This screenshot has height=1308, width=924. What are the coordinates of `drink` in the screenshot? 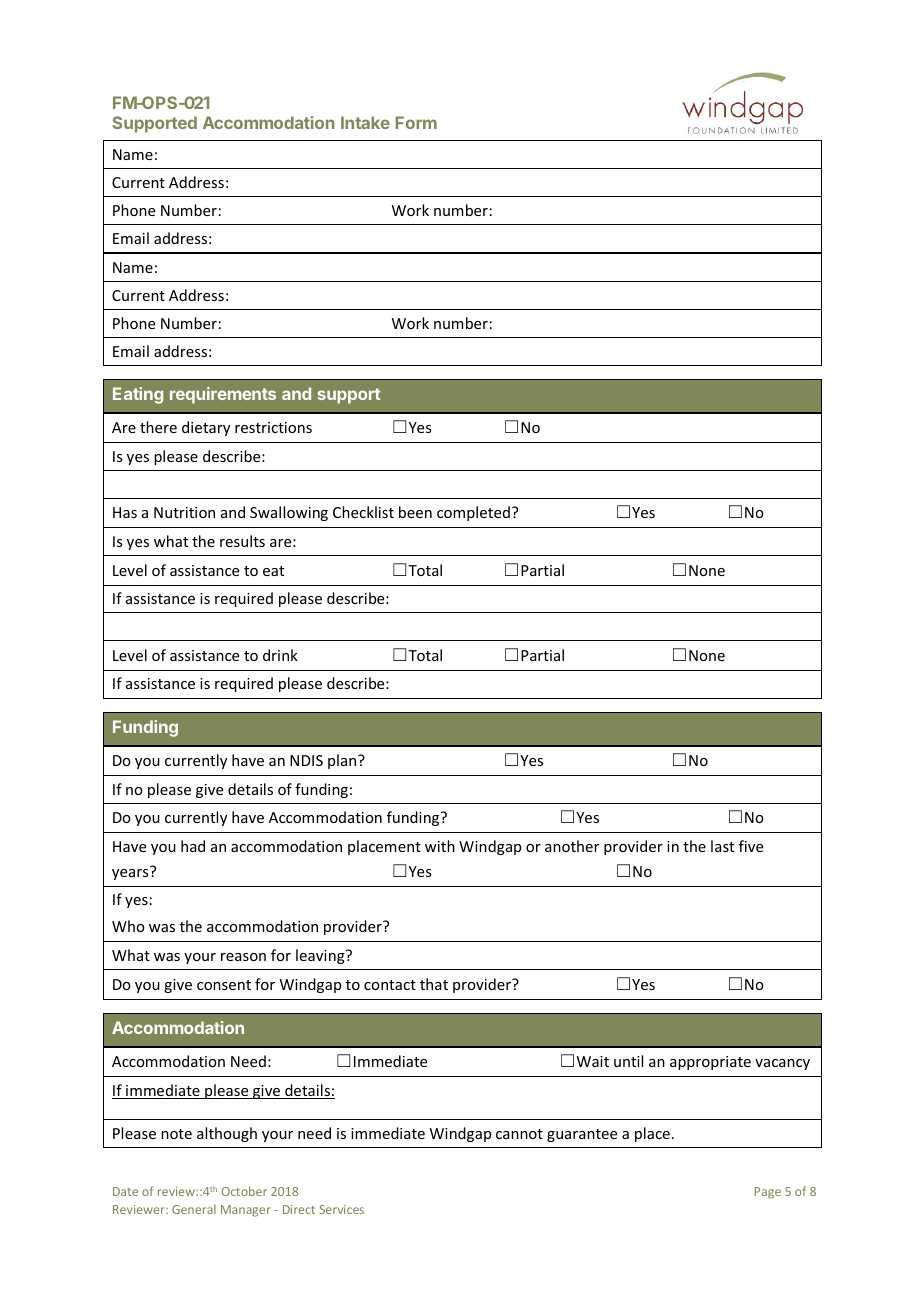 It's located at (280, 655).
